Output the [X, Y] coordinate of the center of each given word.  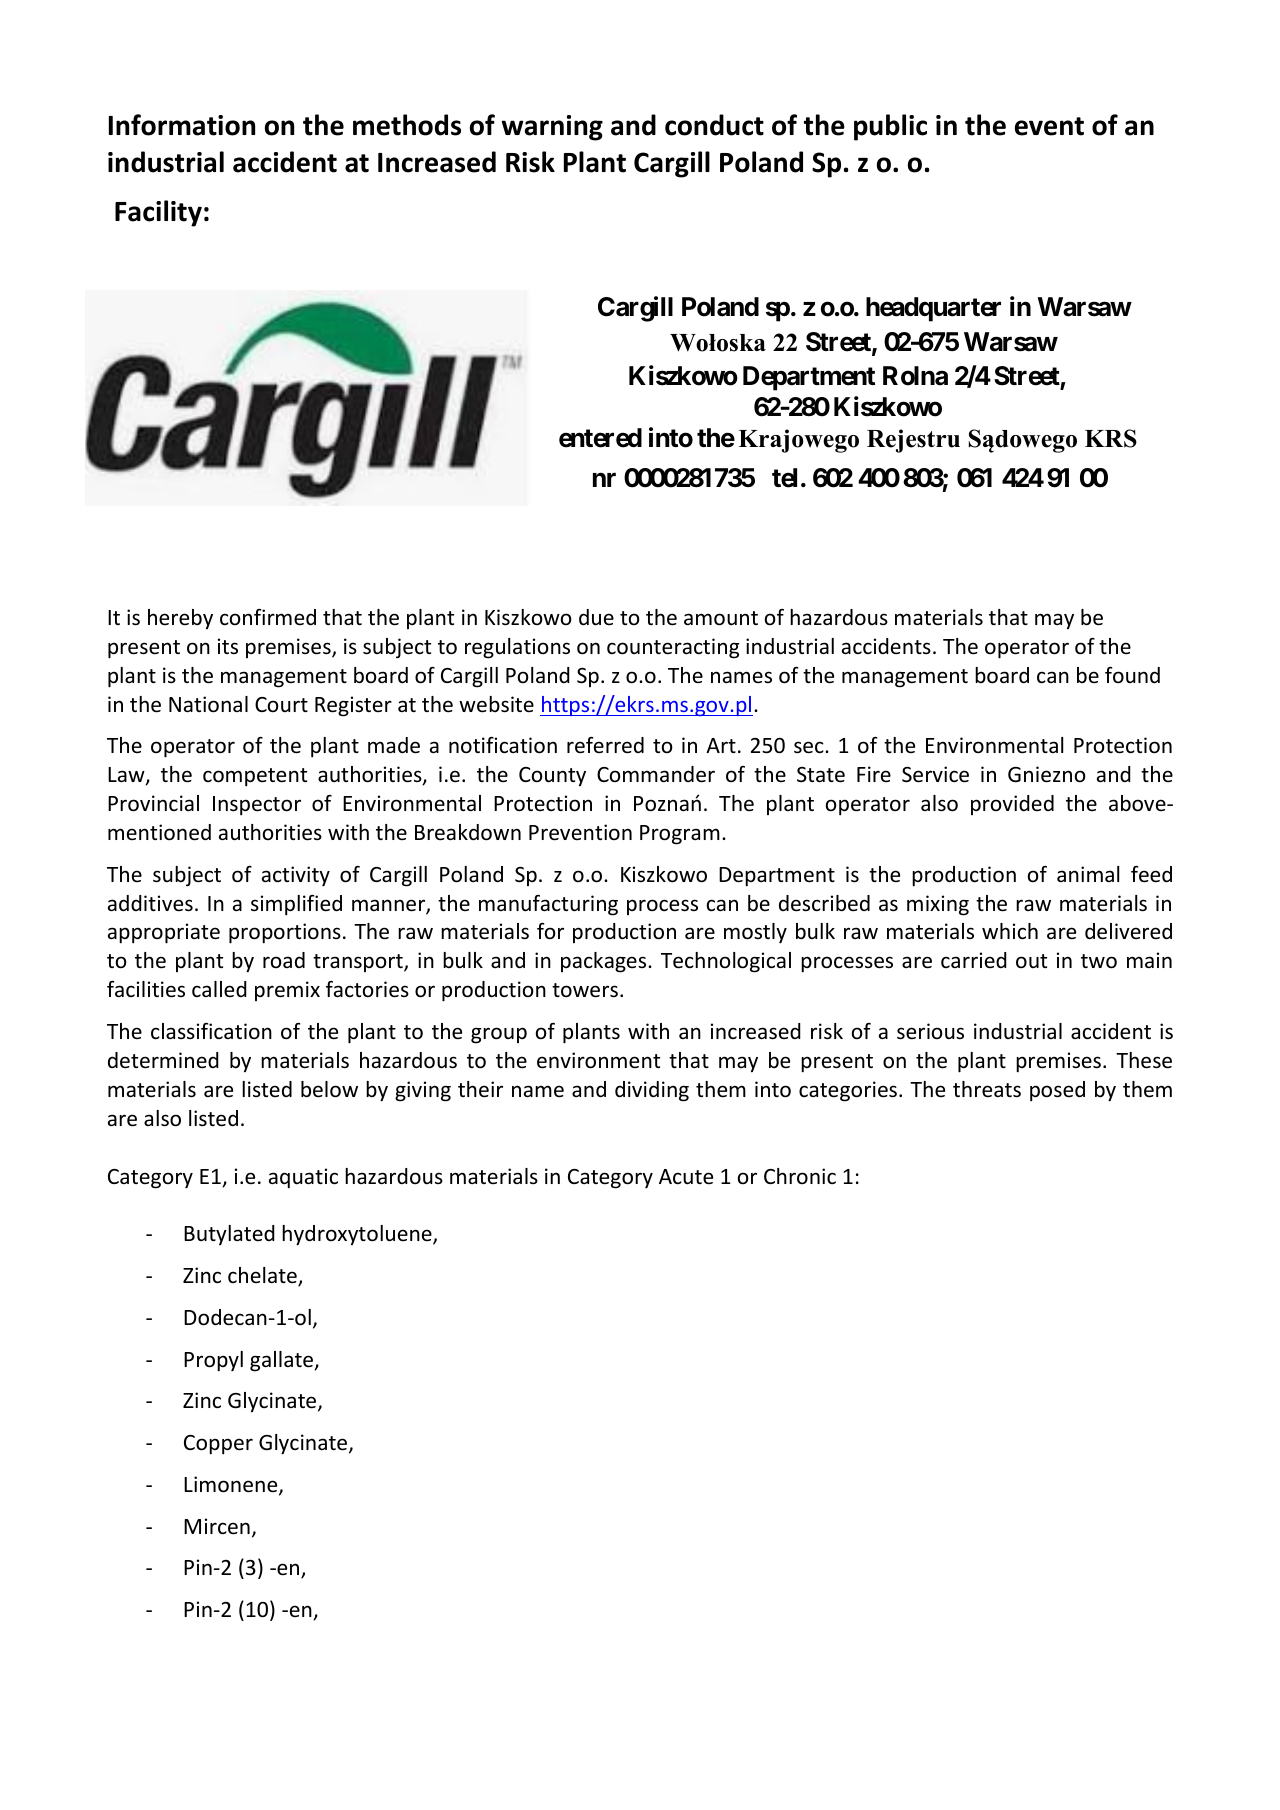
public [890, 127]
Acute [686, 1177]
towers [585, 990]
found [1132, 675]
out [1031, 961]
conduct [714, 125]
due [596, 617]
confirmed [268, 617]
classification [211, 1031]
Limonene [232, 1485]
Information [182, 125]
